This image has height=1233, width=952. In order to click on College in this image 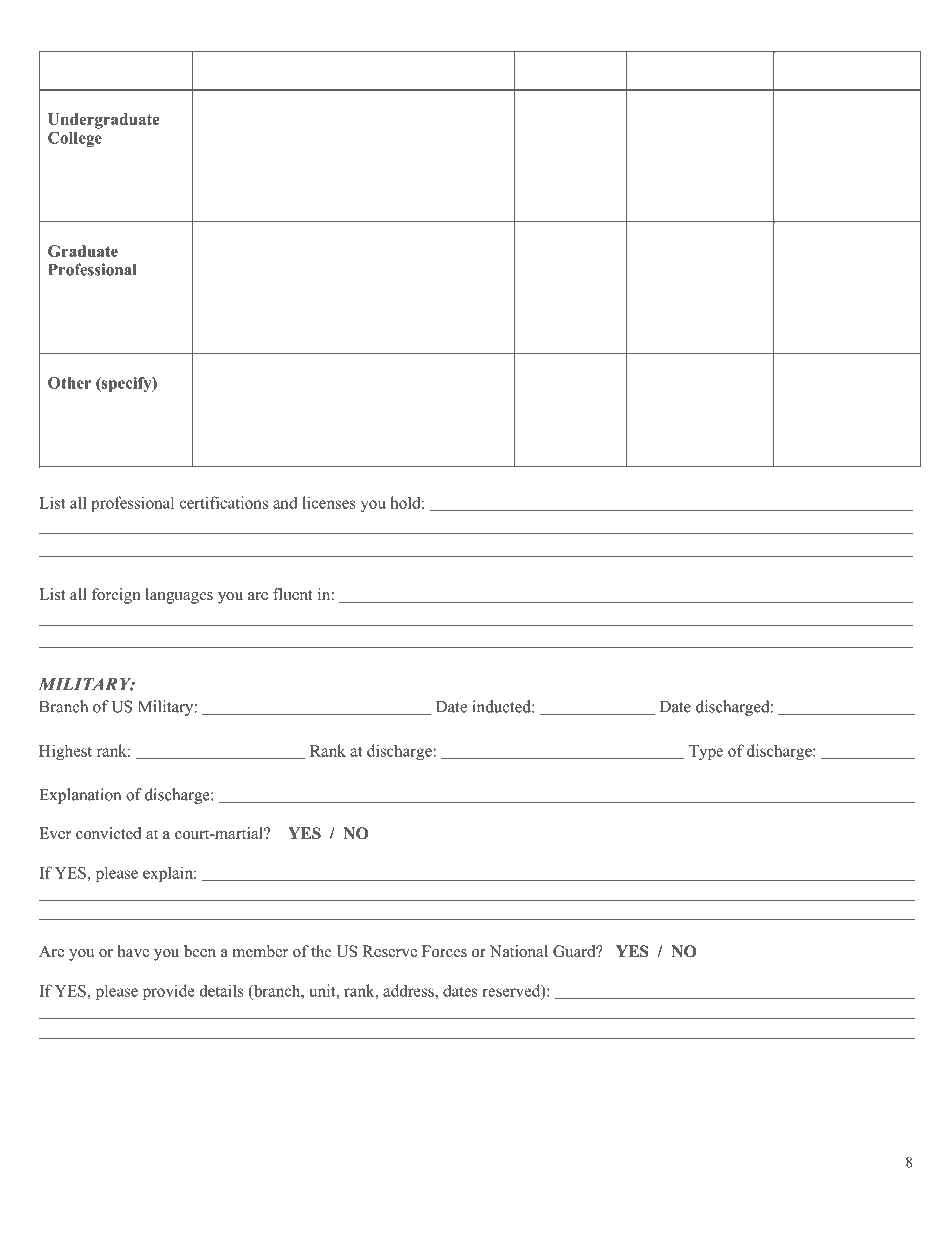, I will do `click(75, 139)`.
